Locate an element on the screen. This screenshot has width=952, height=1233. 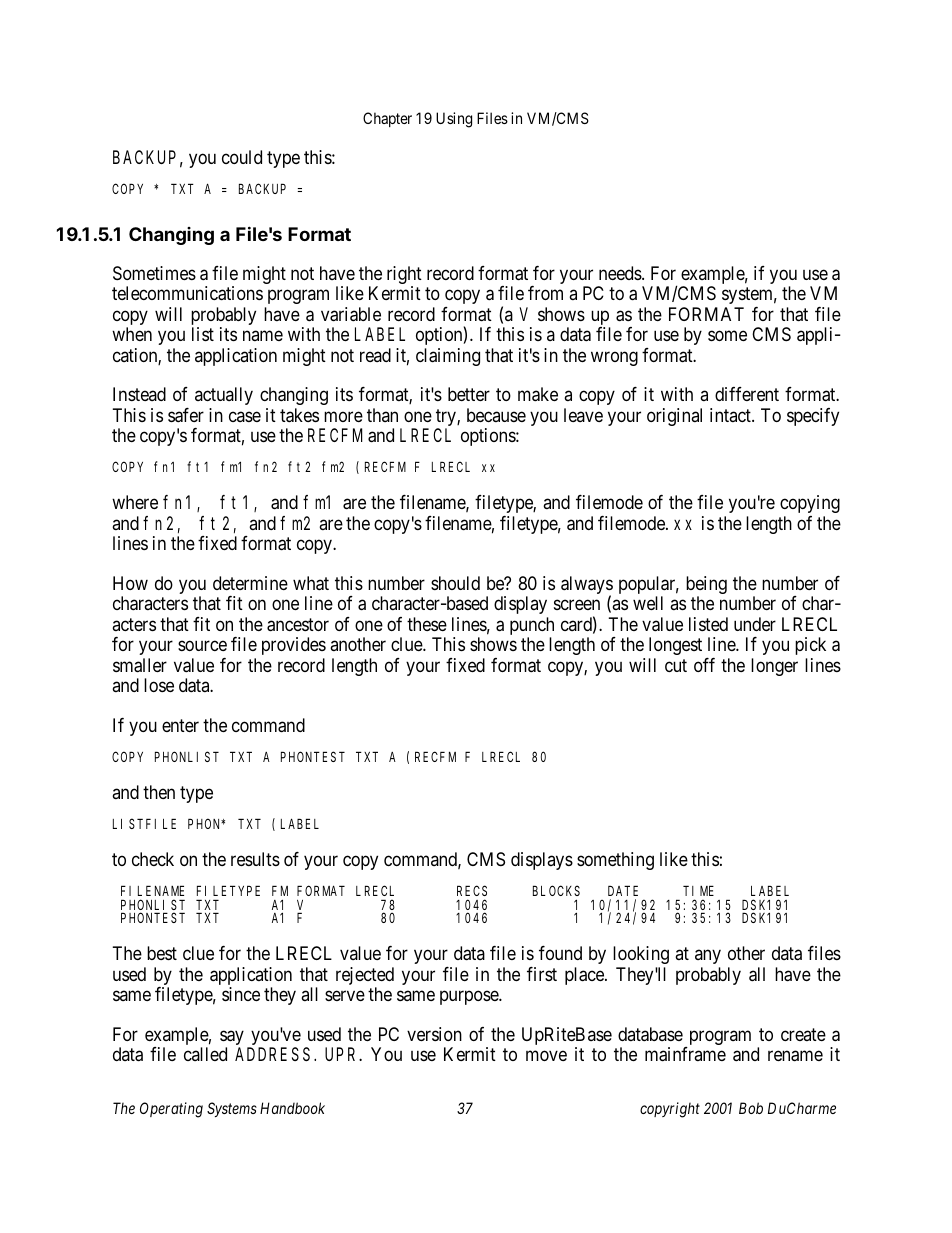
under is located at coordinates (755, 624).
